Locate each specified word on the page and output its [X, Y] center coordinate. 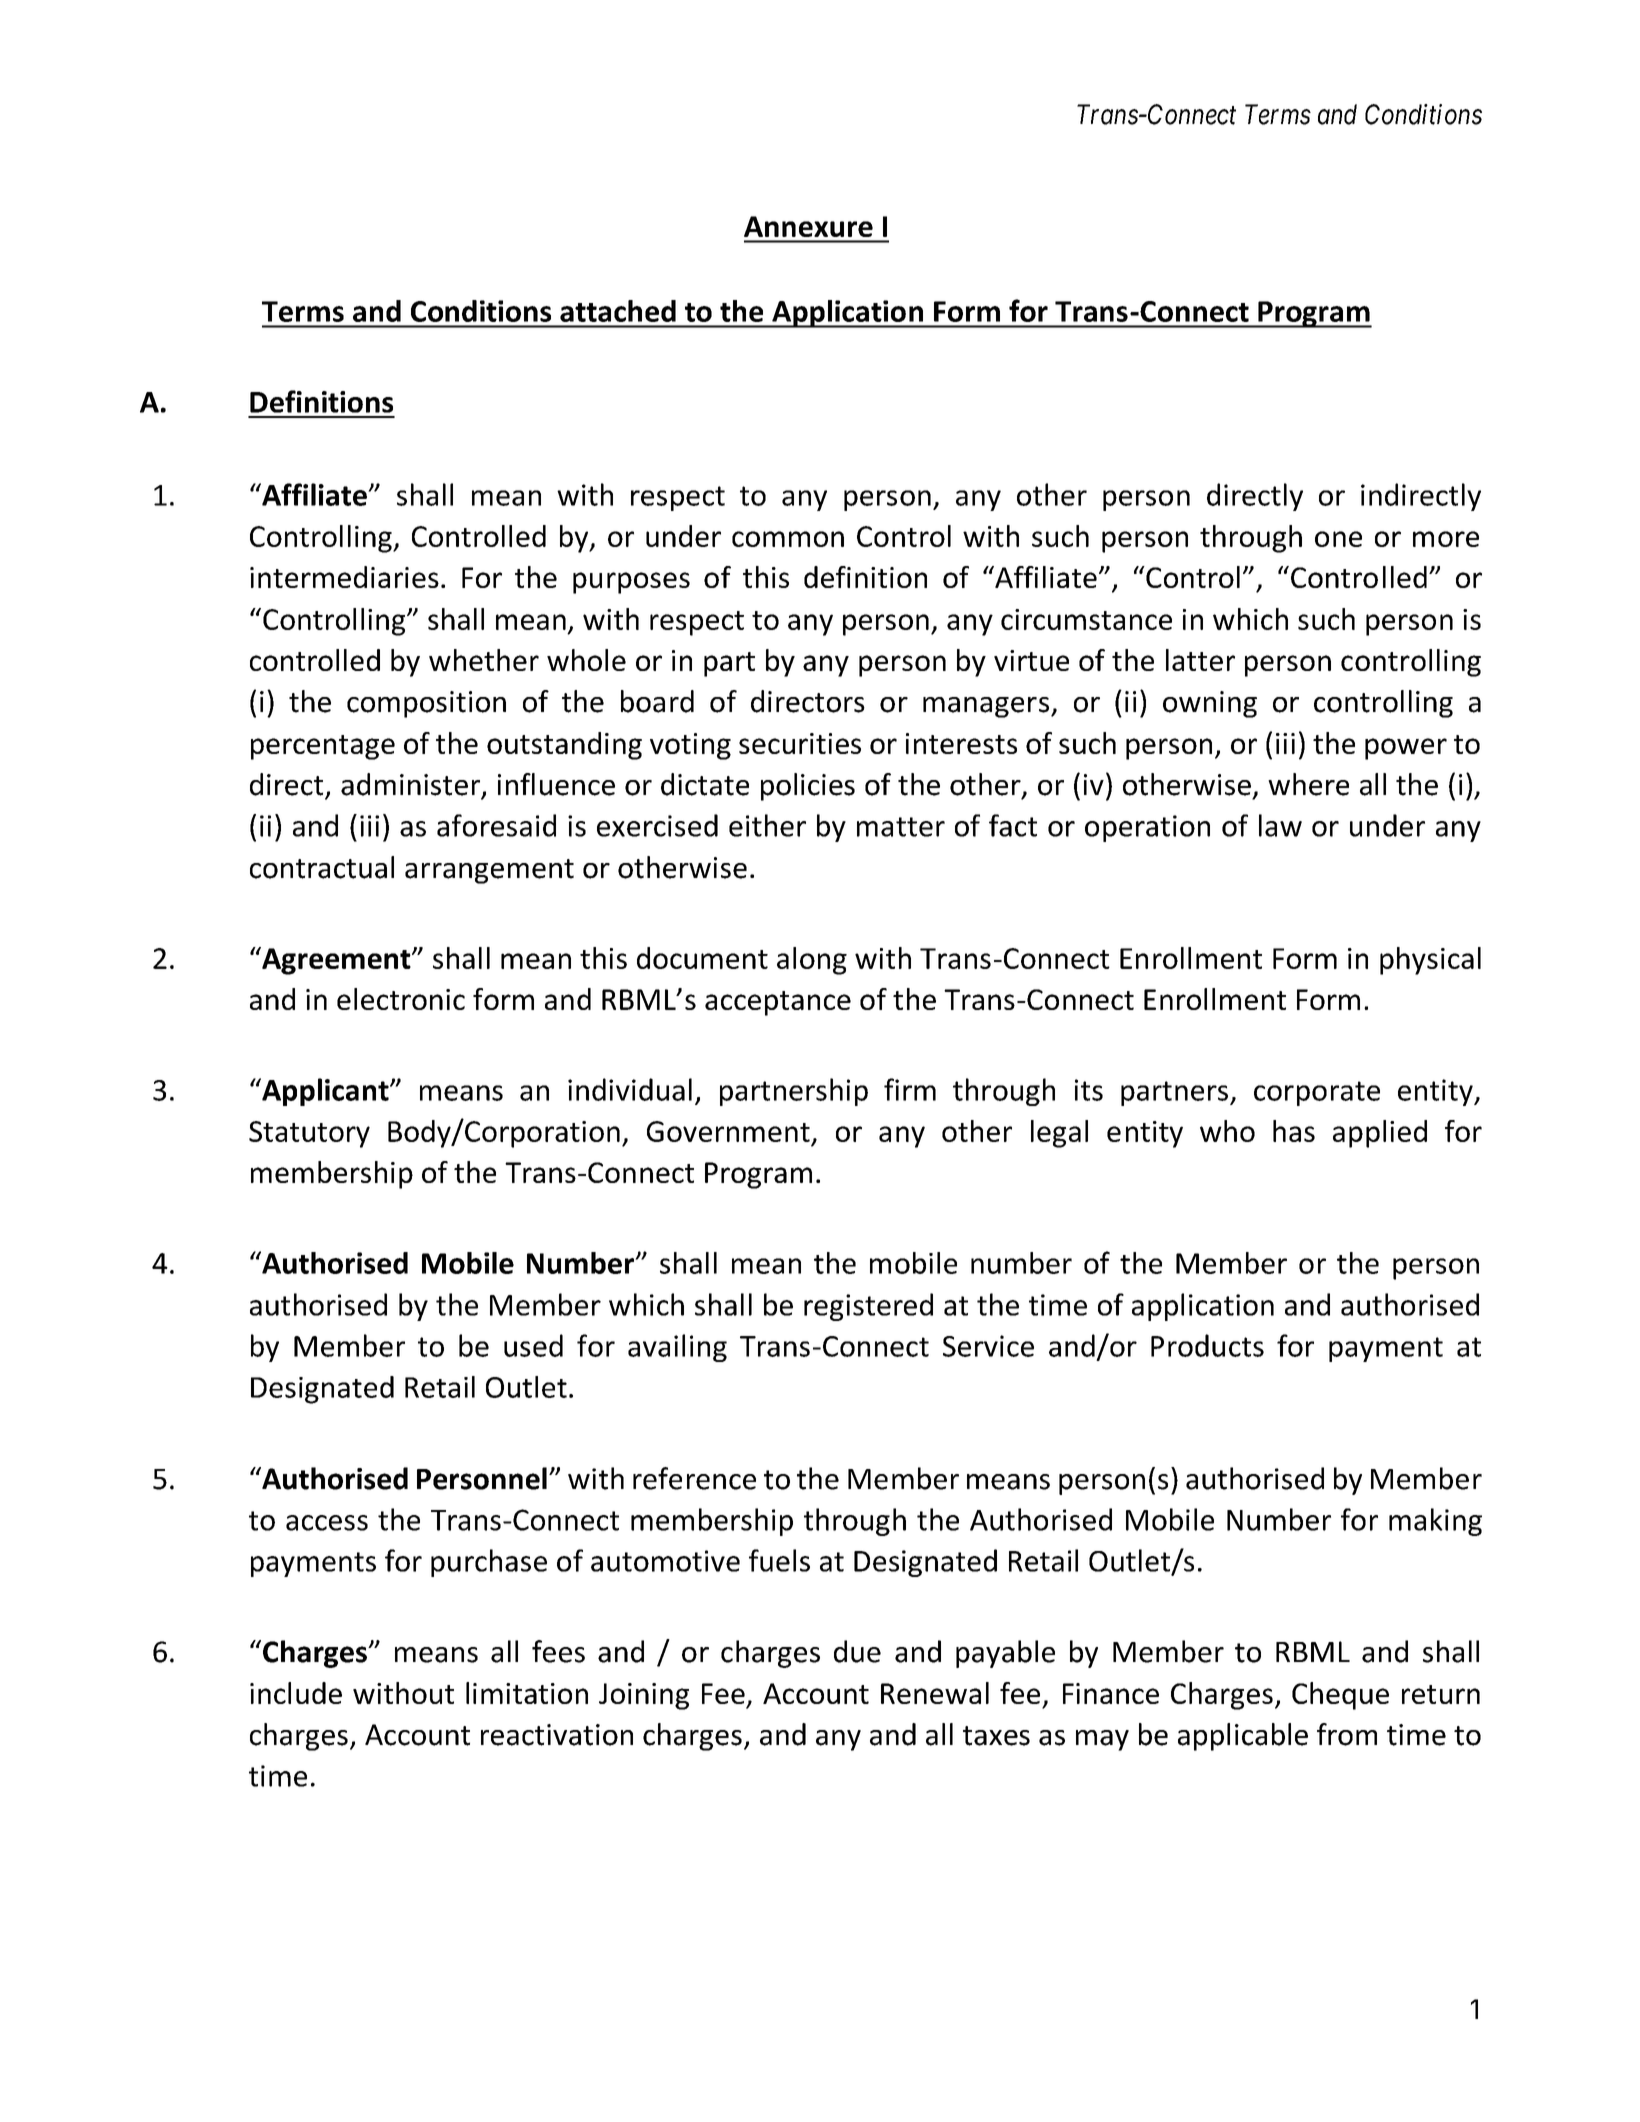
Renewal [935, 1693]
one [1338, 539]
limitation [527, 1693]
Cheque [1340, 1696]
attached [618, 311]
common [788, 539]
